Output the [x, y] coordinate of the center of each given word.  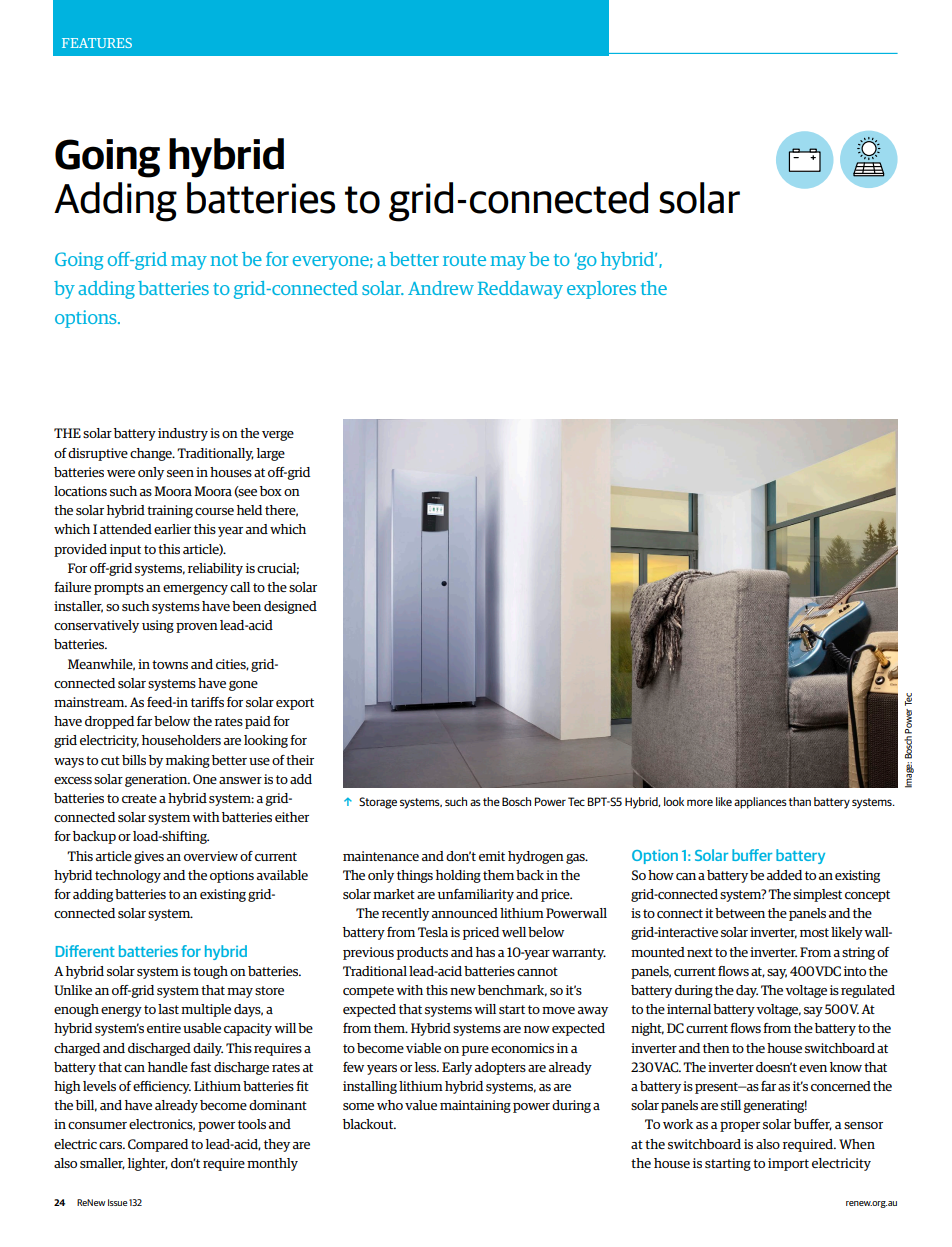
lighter [148, 1164]
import [788, 1164]
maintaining [475, 1106]
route [464, 260]
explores [601, 290]
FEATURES [97, 43]
